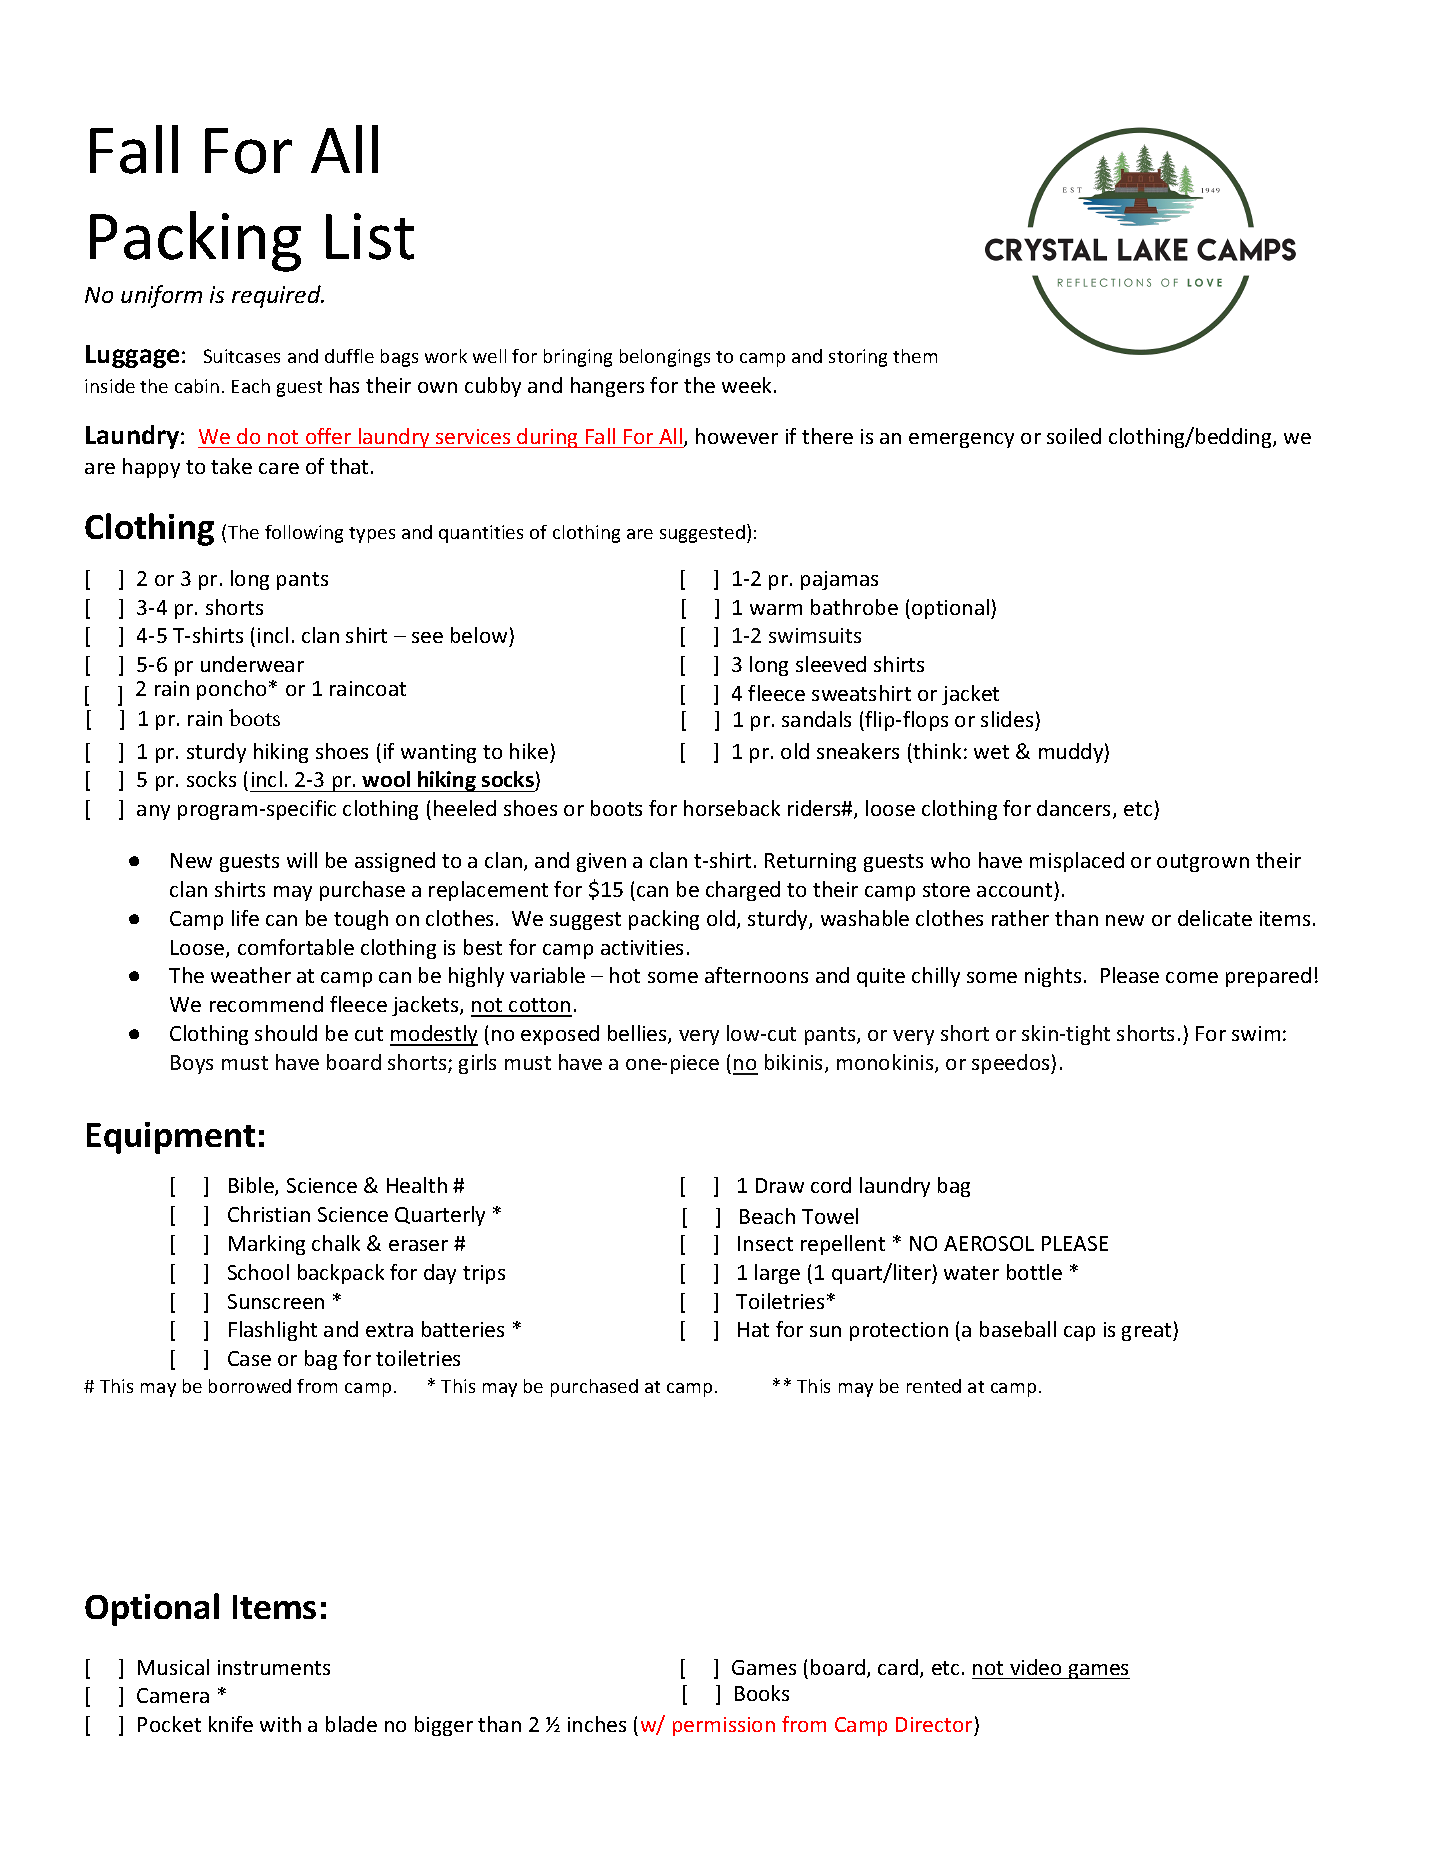  What do you see at coordinates (625, 975) in the screenshot?
I see `hot` at bounding box center [625, 975].
